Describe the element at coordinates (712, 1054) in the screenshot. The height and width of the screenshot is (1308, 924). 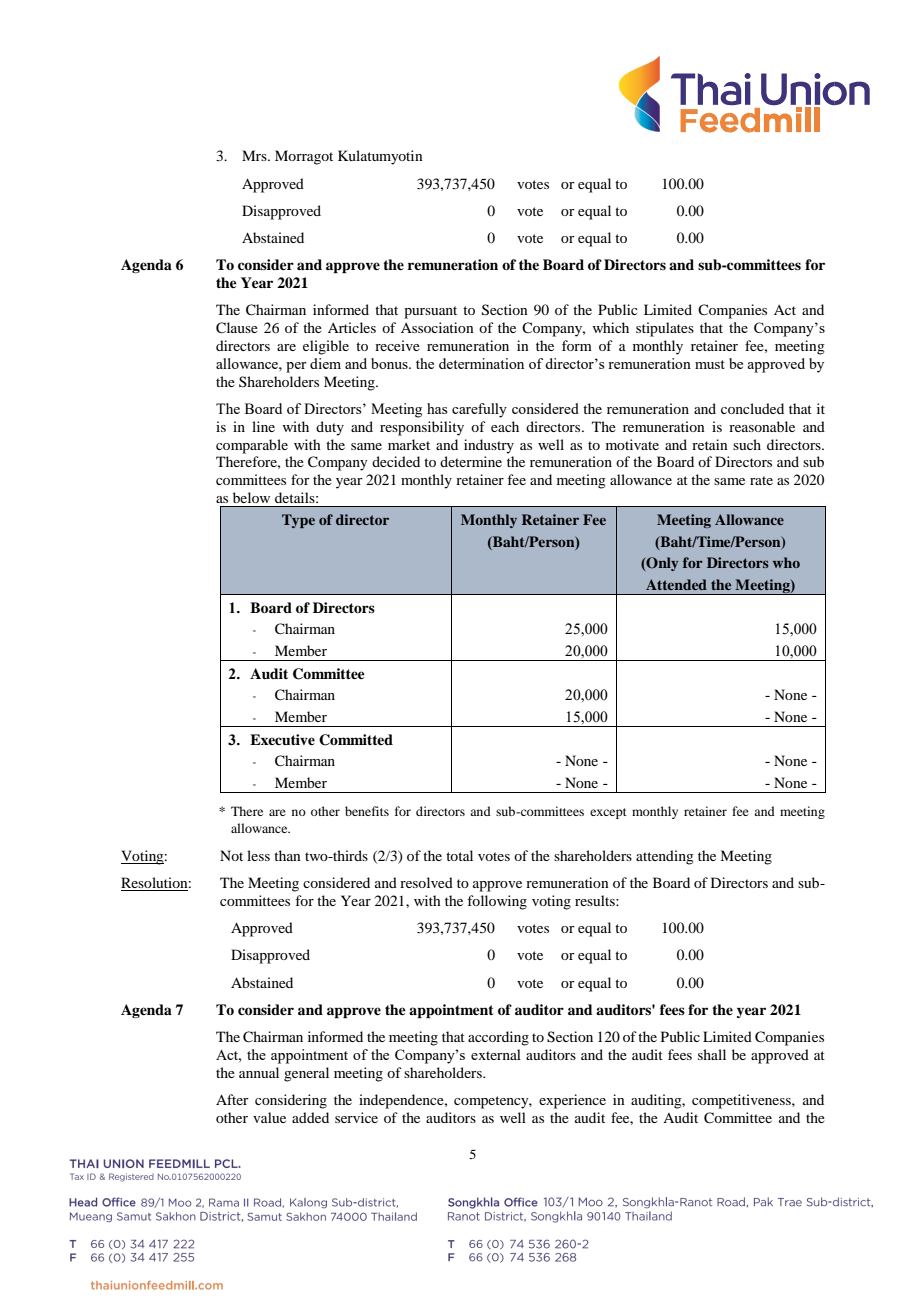
I see `shall` at that location.
